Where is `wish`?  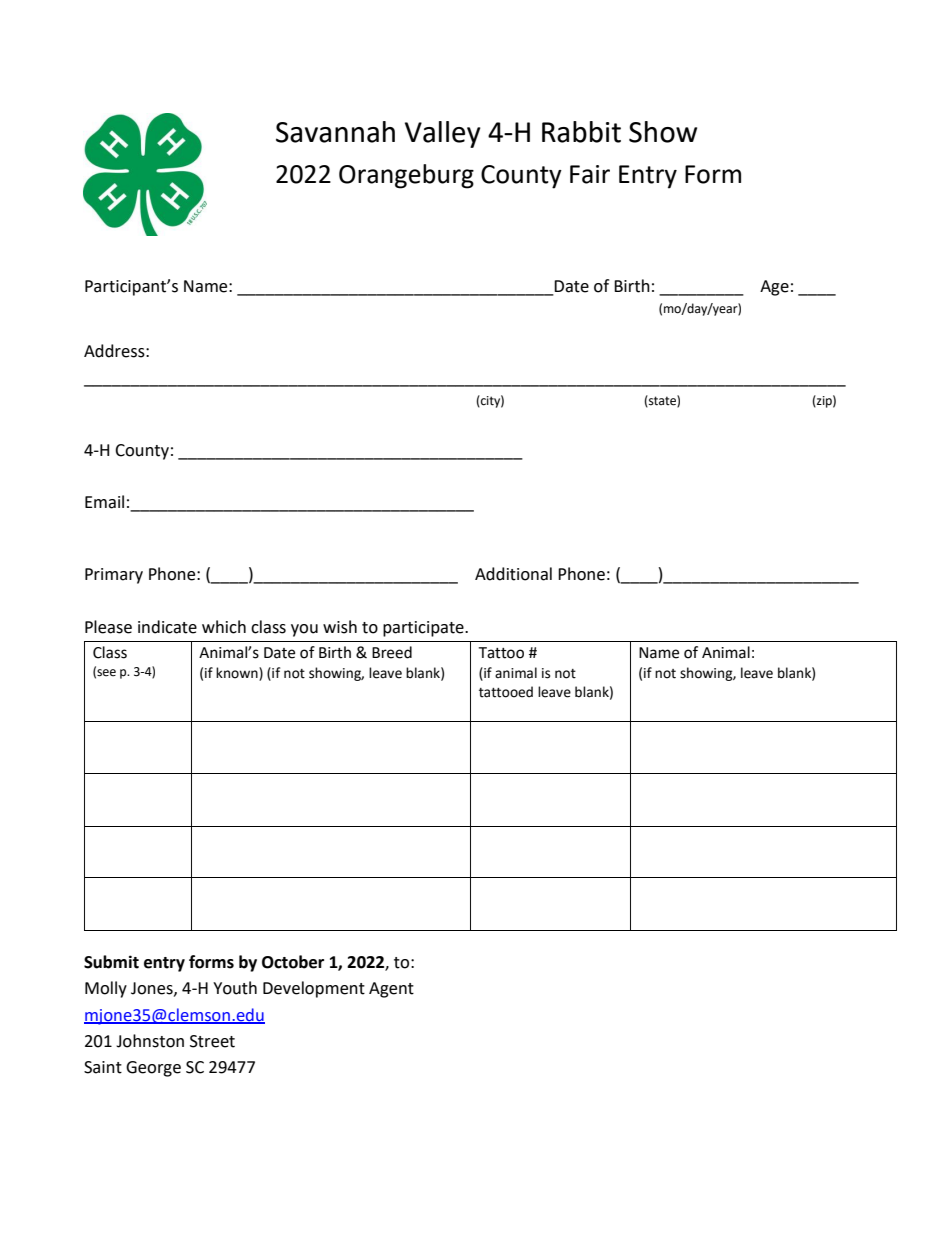 wish is located at coordinates (340, 627).
